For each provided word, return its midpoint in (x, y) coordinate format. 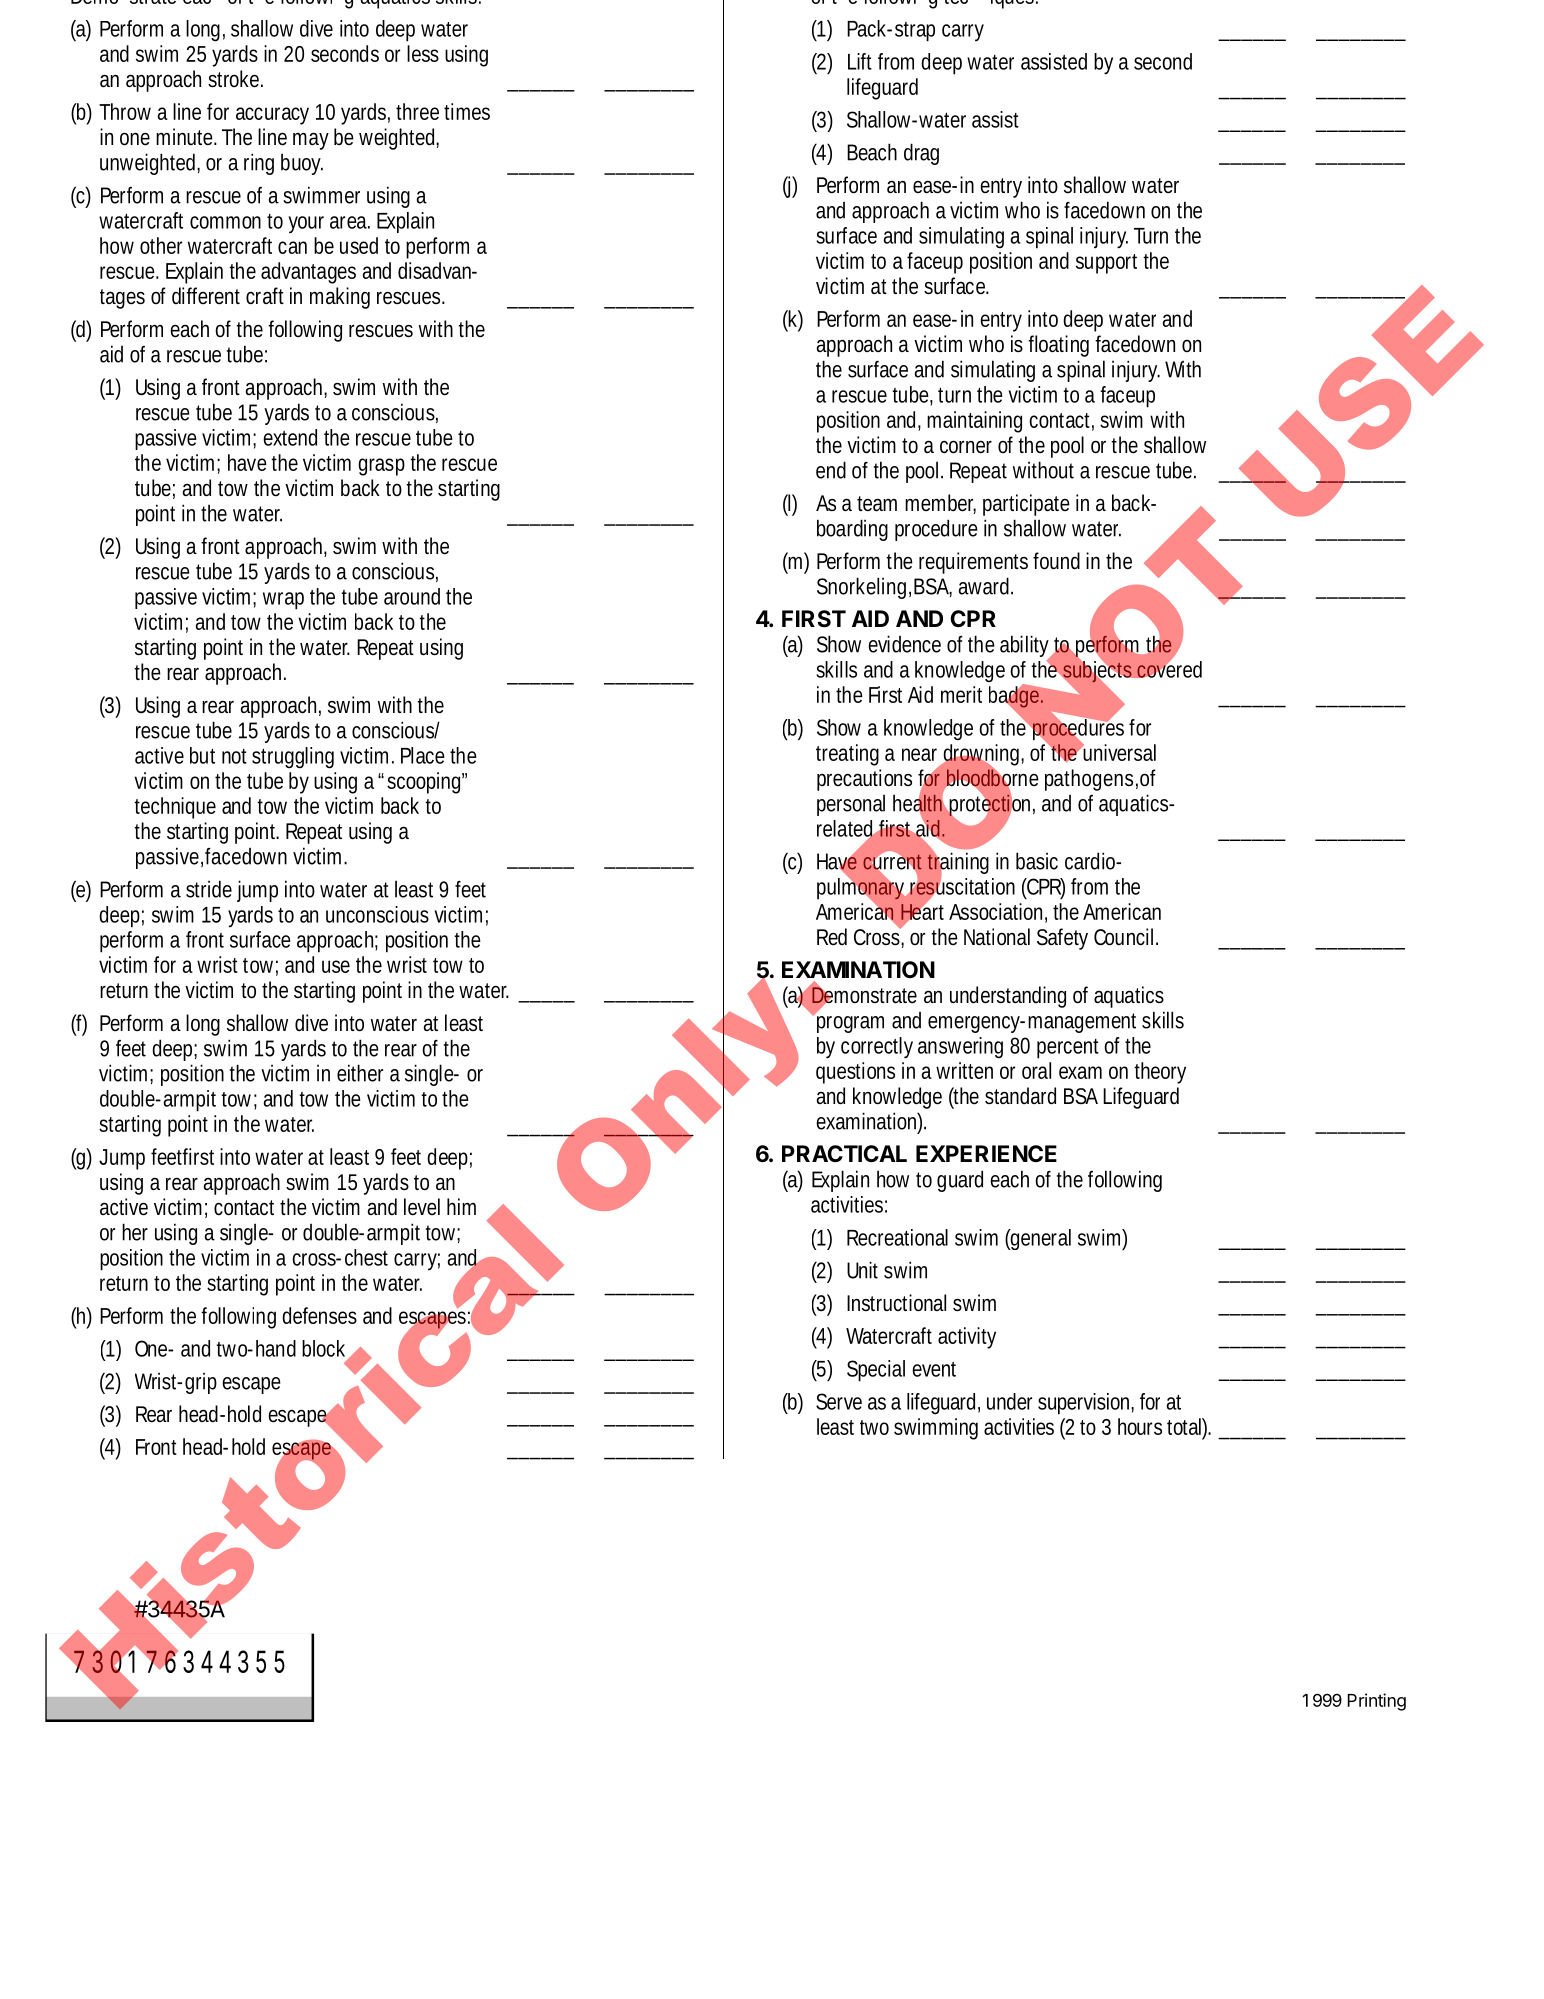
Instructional (896, 1303)
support (1106, 264)
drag (921, 154)
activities (1019, 1426)
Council (1123, 937)
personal (851, 805)
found (1056, 561)
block (326, 1349)
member (940, 504)
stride (209, 889)
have (247, 462)
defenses (319, 1315)
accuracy (272, 116)
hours (1140, 1426)
